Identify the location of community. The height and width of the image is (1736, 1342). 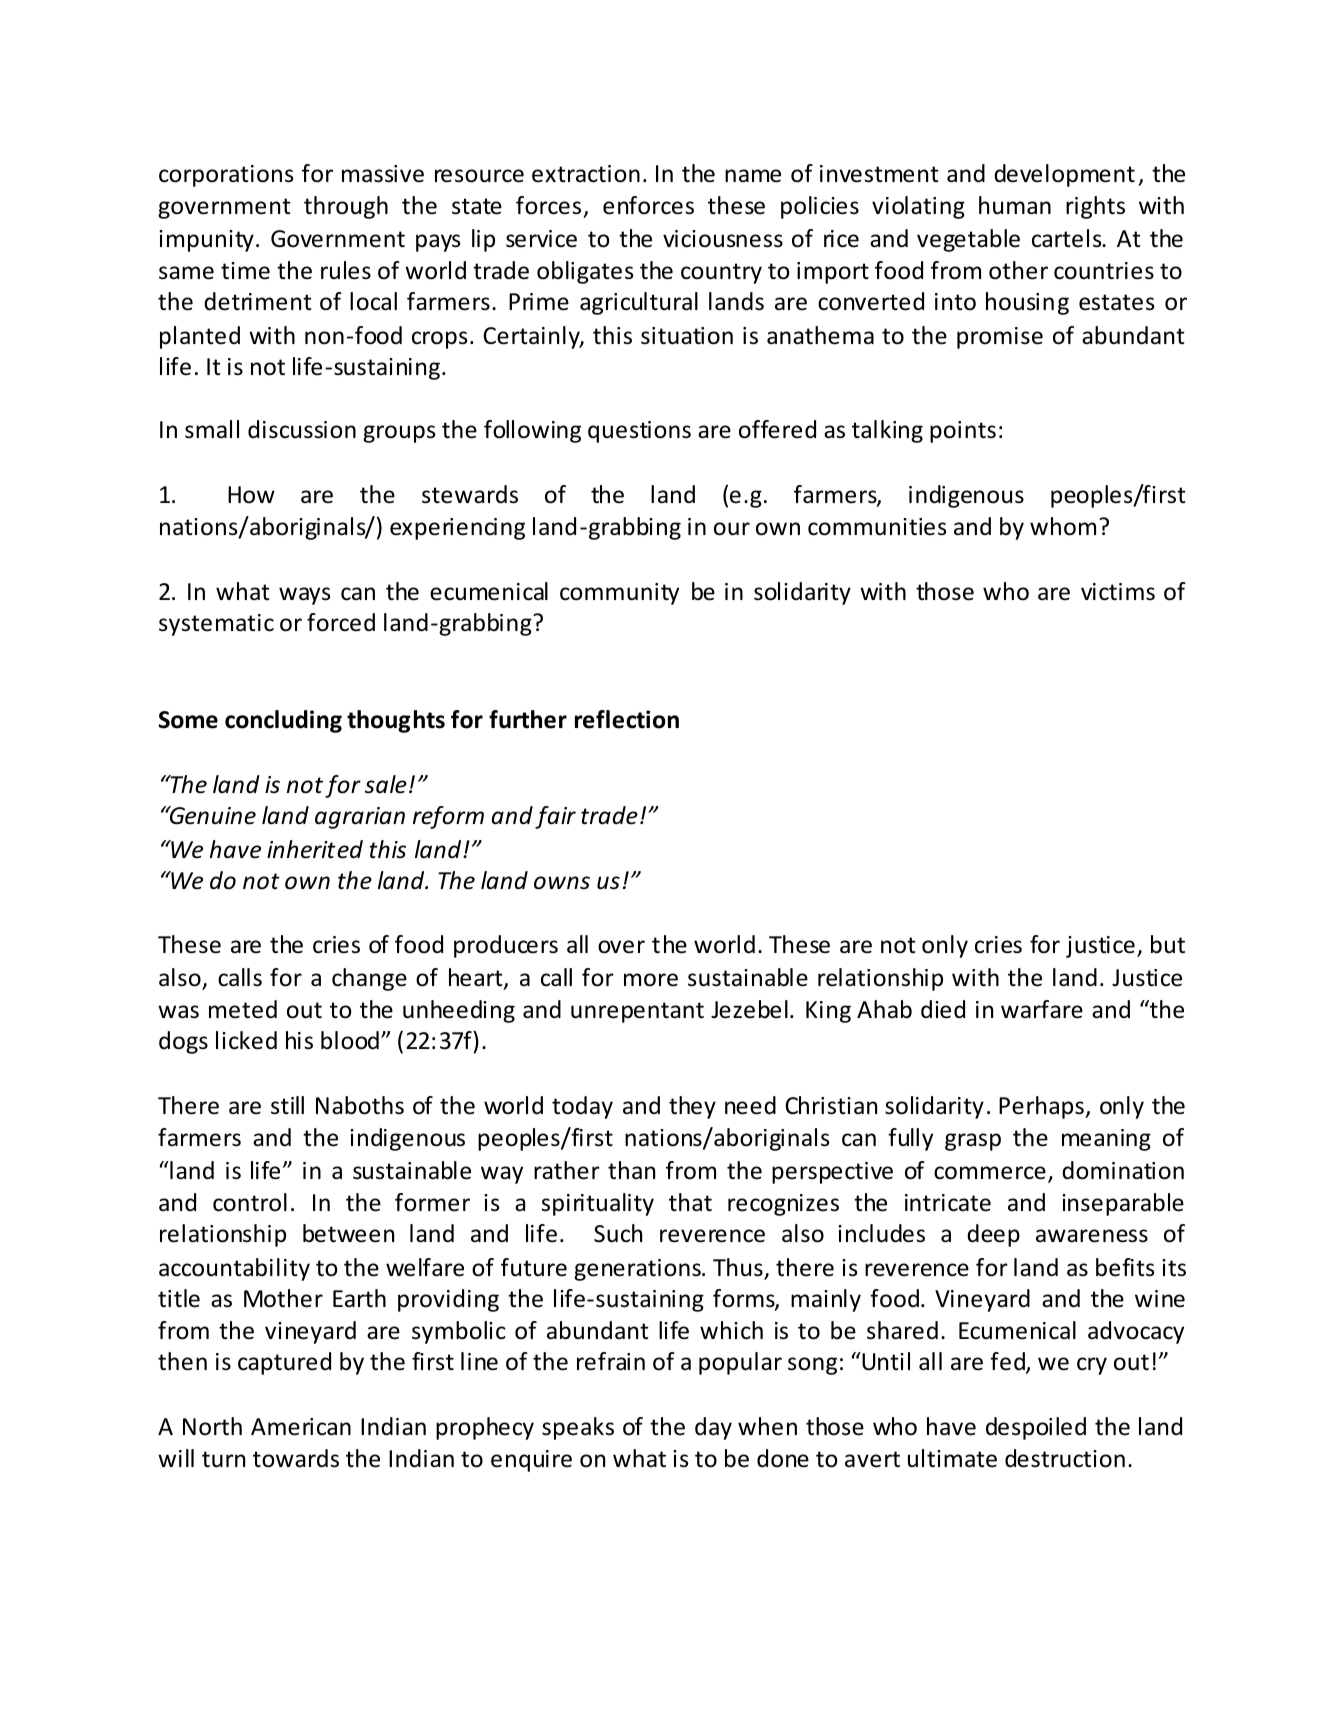
(619, 594).
